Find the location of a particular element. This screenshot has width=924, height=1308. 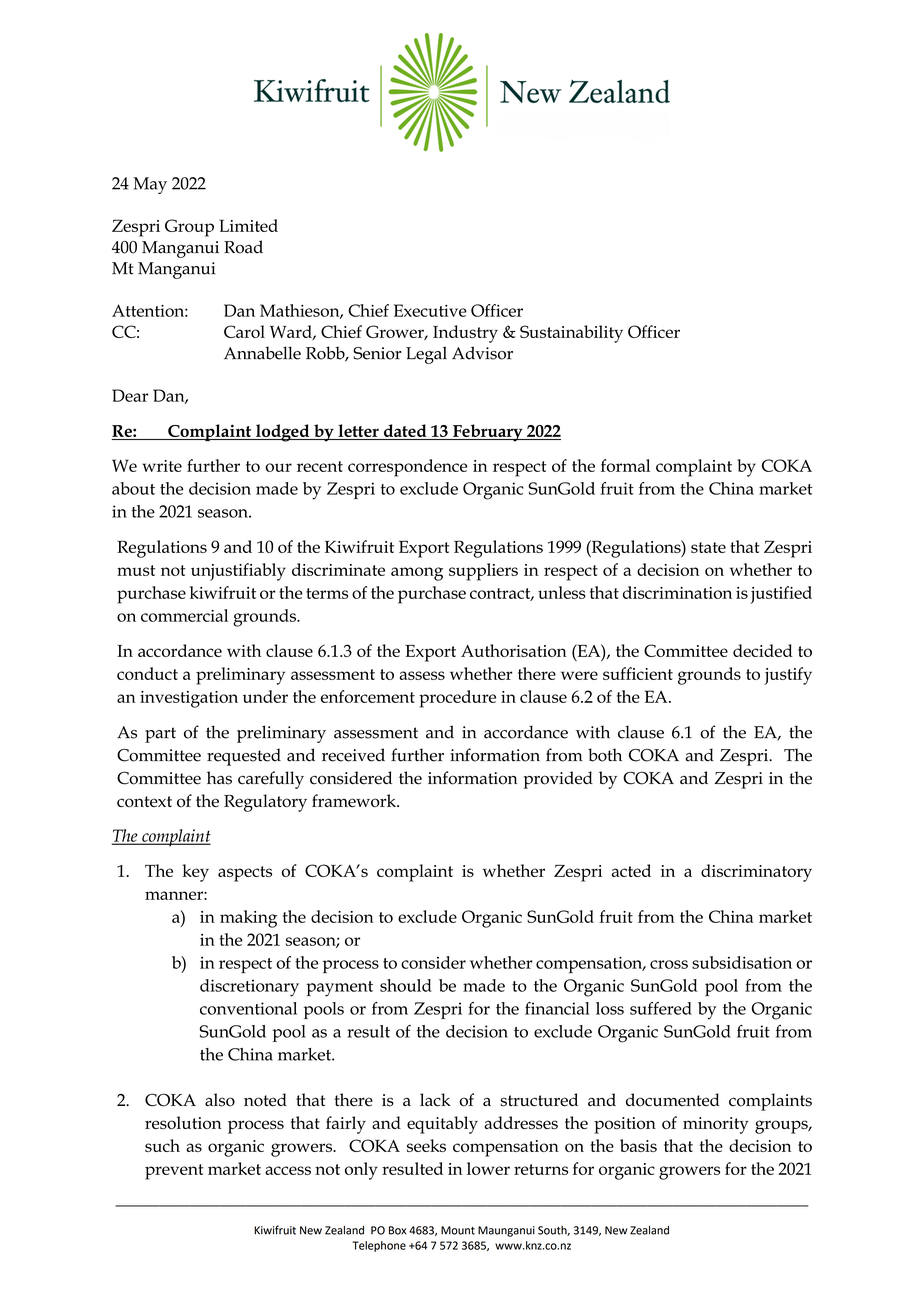

procedure is located at coordinates (457, 699).
